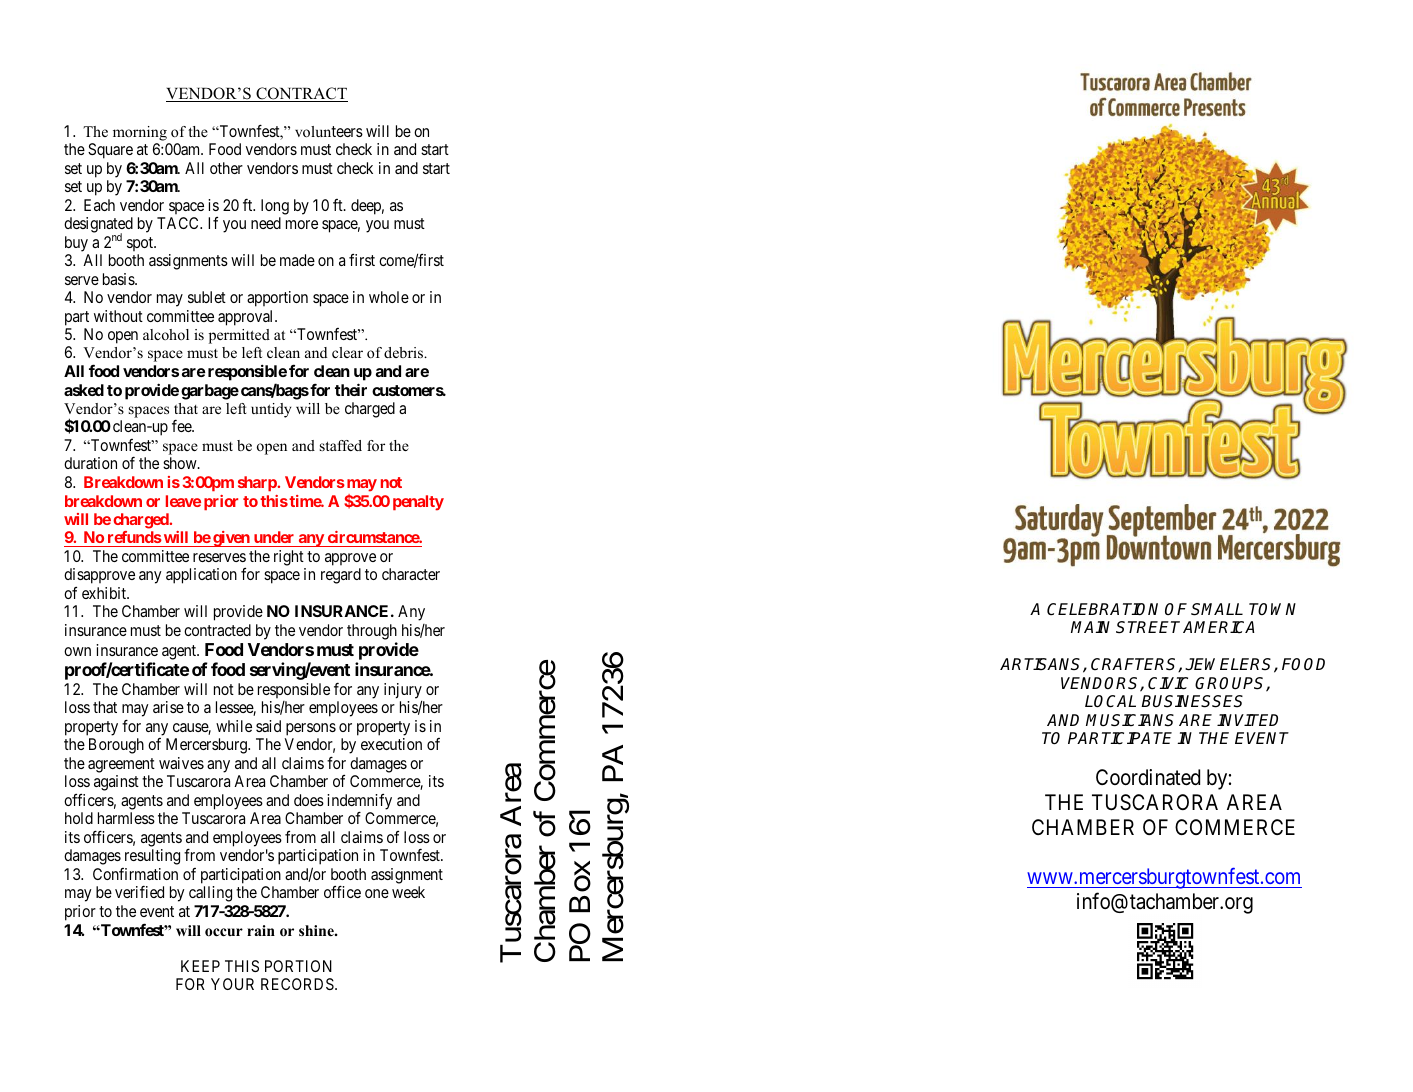 This screenshot has height=1092, width=1413. I want to click on STREET, so click(1148, 627).
